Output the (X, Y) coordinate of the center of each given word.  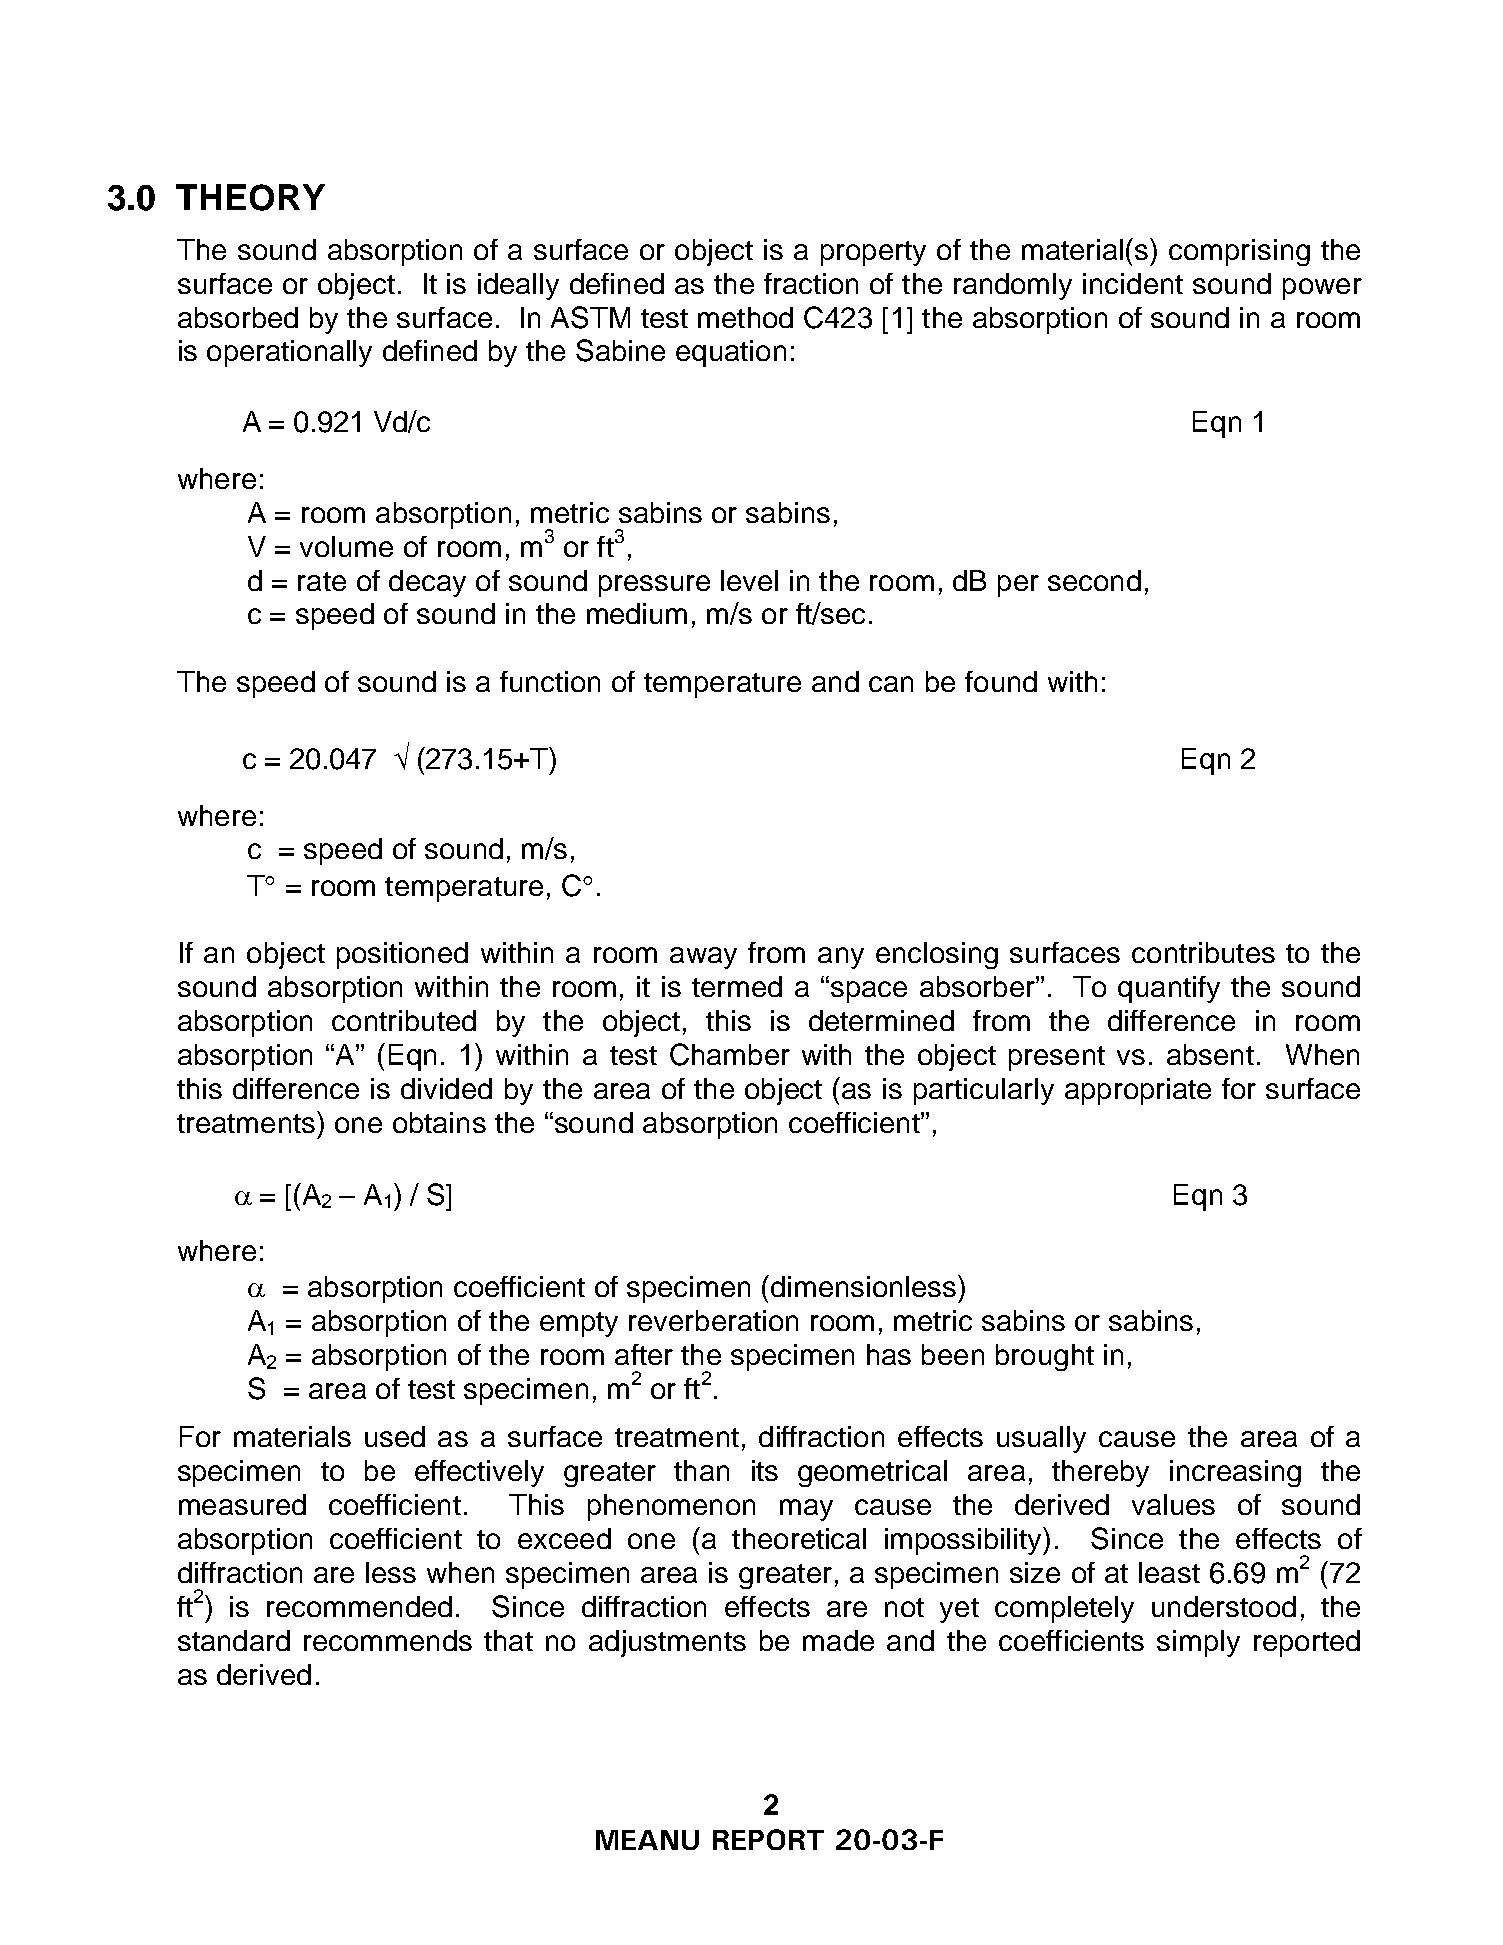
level (749, 580)
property (873, 253)
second (1094, 580)
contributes (1203, 952)
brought (1045, 1357)
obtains (439, 1122)
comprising (1239, 252)
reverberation (713, 1320)
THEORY (250, 197)
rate (322, 581)
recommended (359, 1606)
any (841, 958)
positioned (402, 955)
